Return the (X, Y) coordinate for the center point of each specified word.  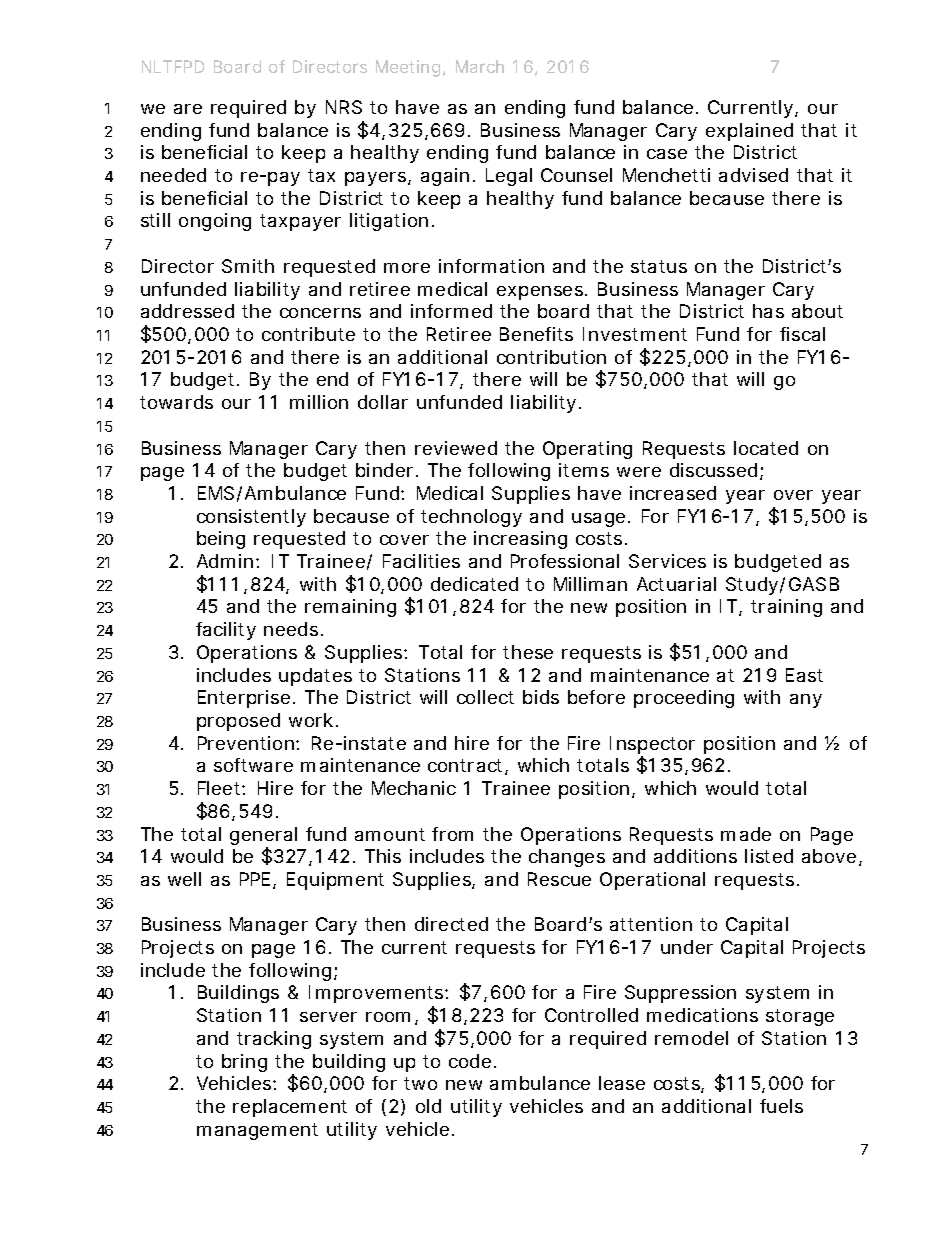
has (768, 311)
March (480, 66)
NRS (344, 107)
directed (451, 924)
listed (769, 856)
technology (471, 518)
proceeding (684, 699)
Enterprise (246, 699)
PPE (255, 879)
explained (749, 132)
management (257, 1131)
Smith (248, 266)
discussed (715, 471)
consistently (251, 518)
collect (485, 697)
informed (451, 311)
